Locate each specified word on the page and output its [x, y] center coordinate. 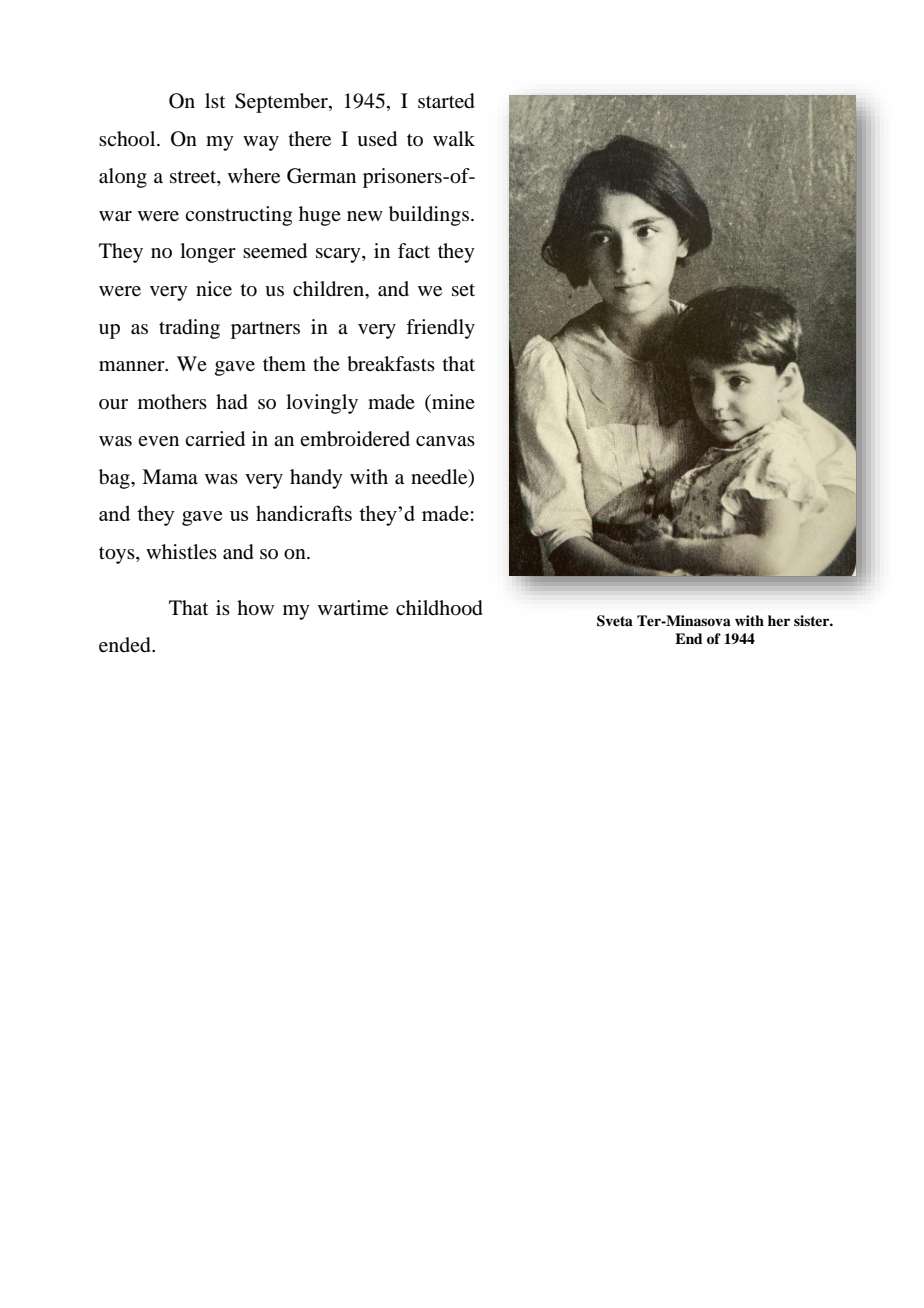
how [255, 608]
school [128, 138]
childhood [439, 608]
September [282, 103]
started [446, 101]
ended [126, 645]
